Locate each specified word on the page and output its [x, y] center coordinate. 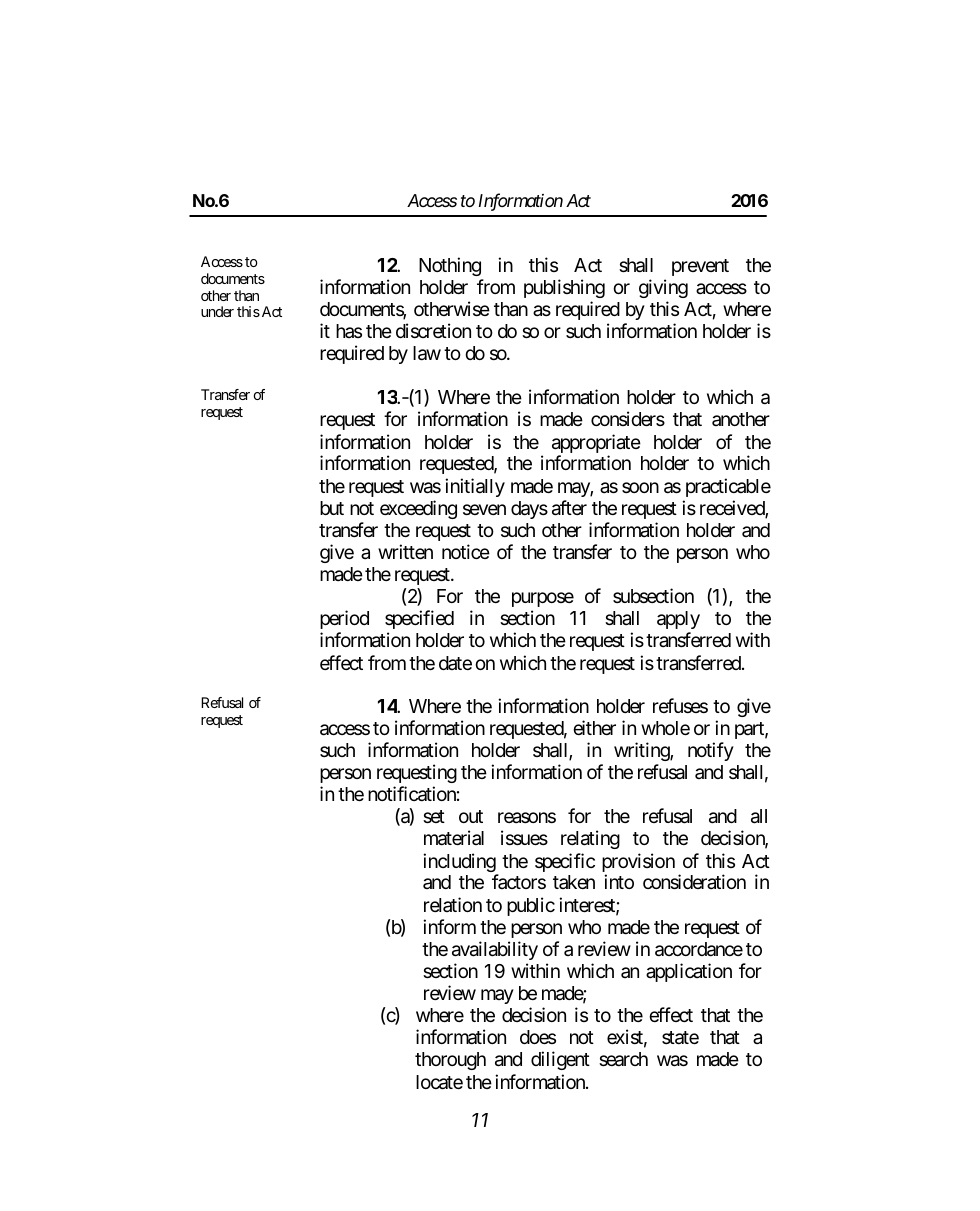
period [344, 619]
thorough [450, 1061]
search [623, 1059]
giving [663, 288]
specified [419, 619]
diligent [560, 1060]
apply [678, 622]
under [217, 311]
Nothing [450, 266]
